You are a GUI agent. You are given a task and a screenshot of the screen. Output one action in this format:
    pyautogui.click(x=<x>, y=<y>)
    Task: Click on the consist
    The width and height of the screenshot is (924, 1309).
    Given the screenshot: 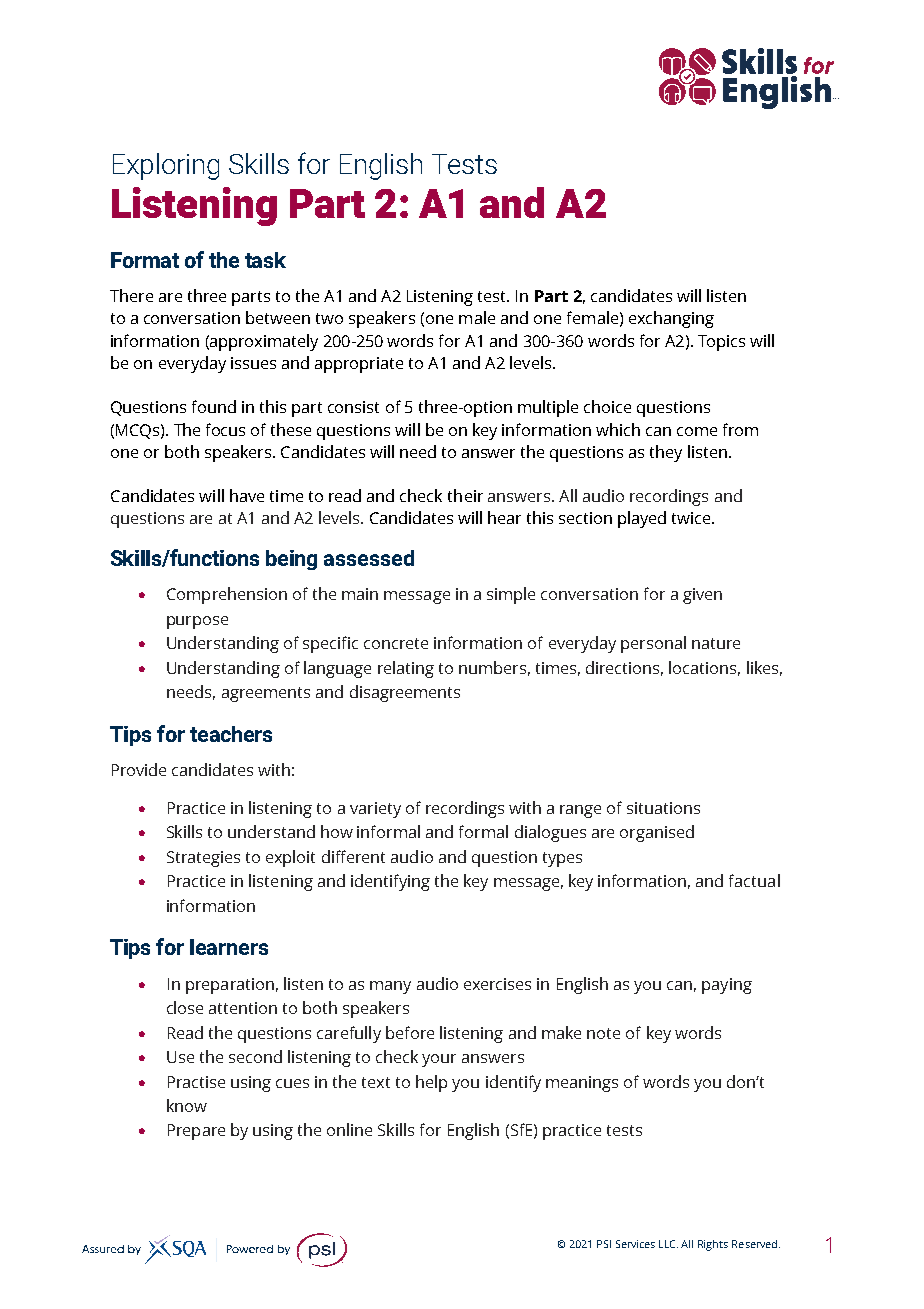 What is the action you would take?
    pyautogui.click(x=353, y=407)
